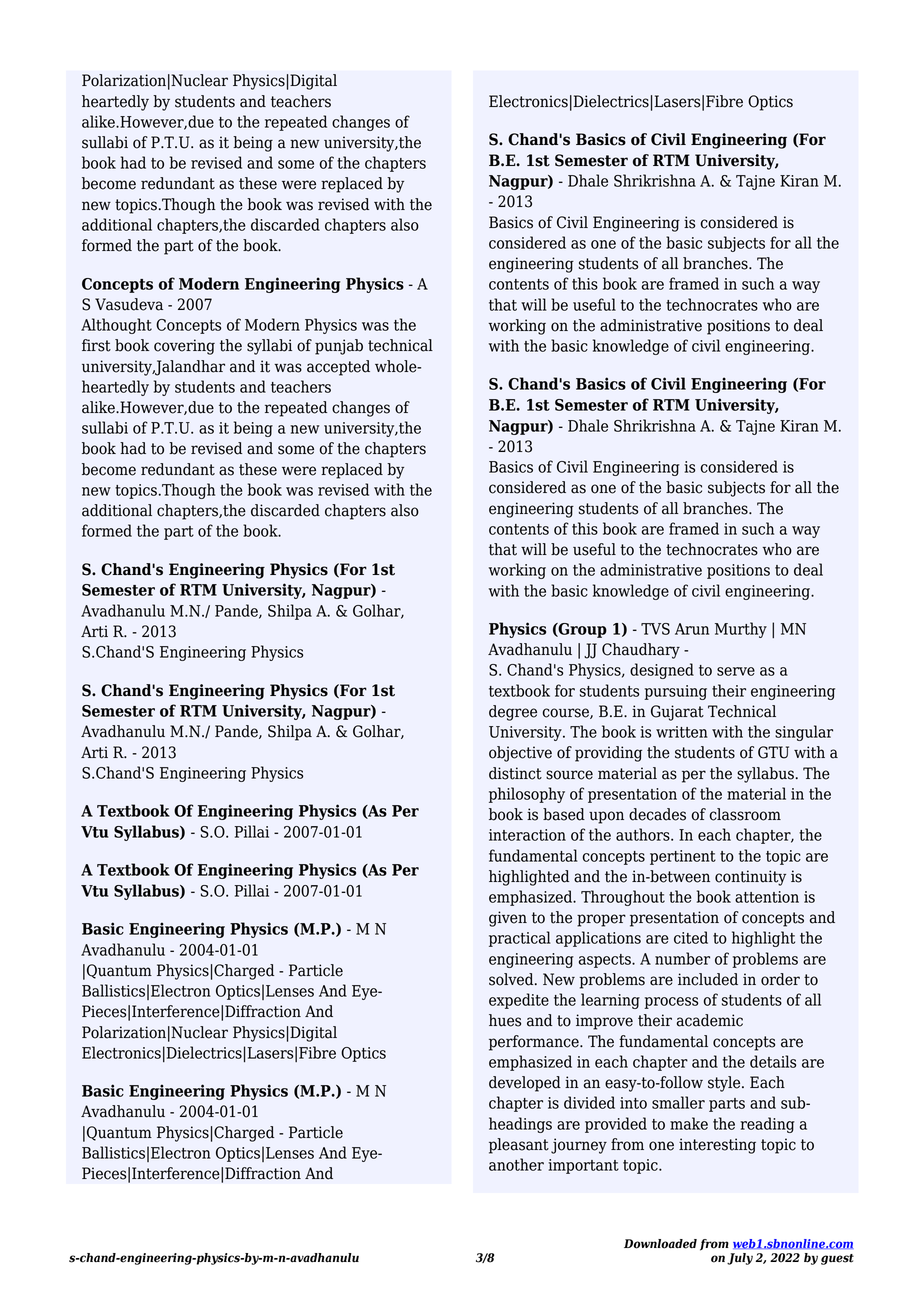  I want to click on July, so click(740, 1259).
